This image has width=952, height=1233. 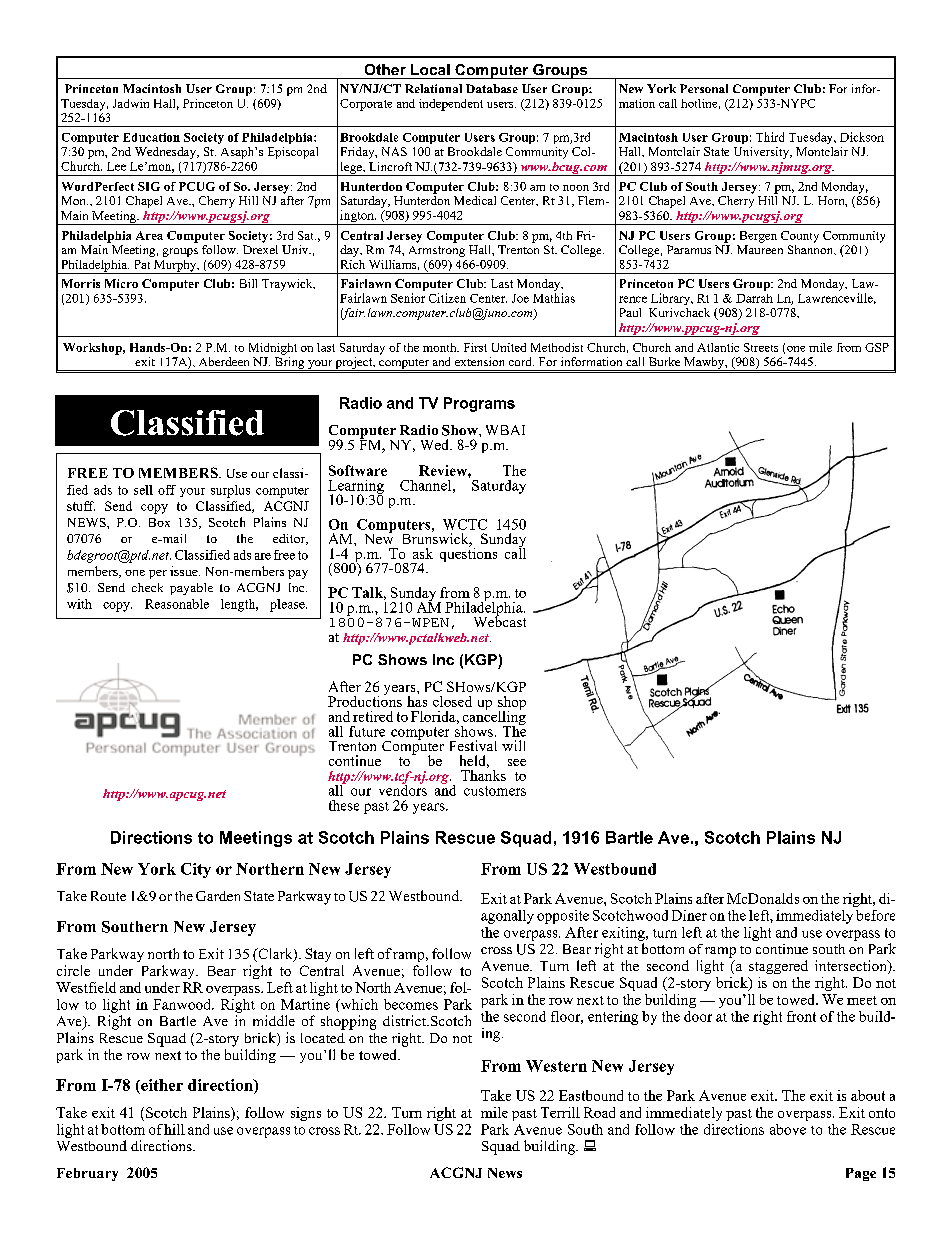 What do you see at coordinates (196, 870) in the image?
I see `City` at bounding box center [196, 870].
